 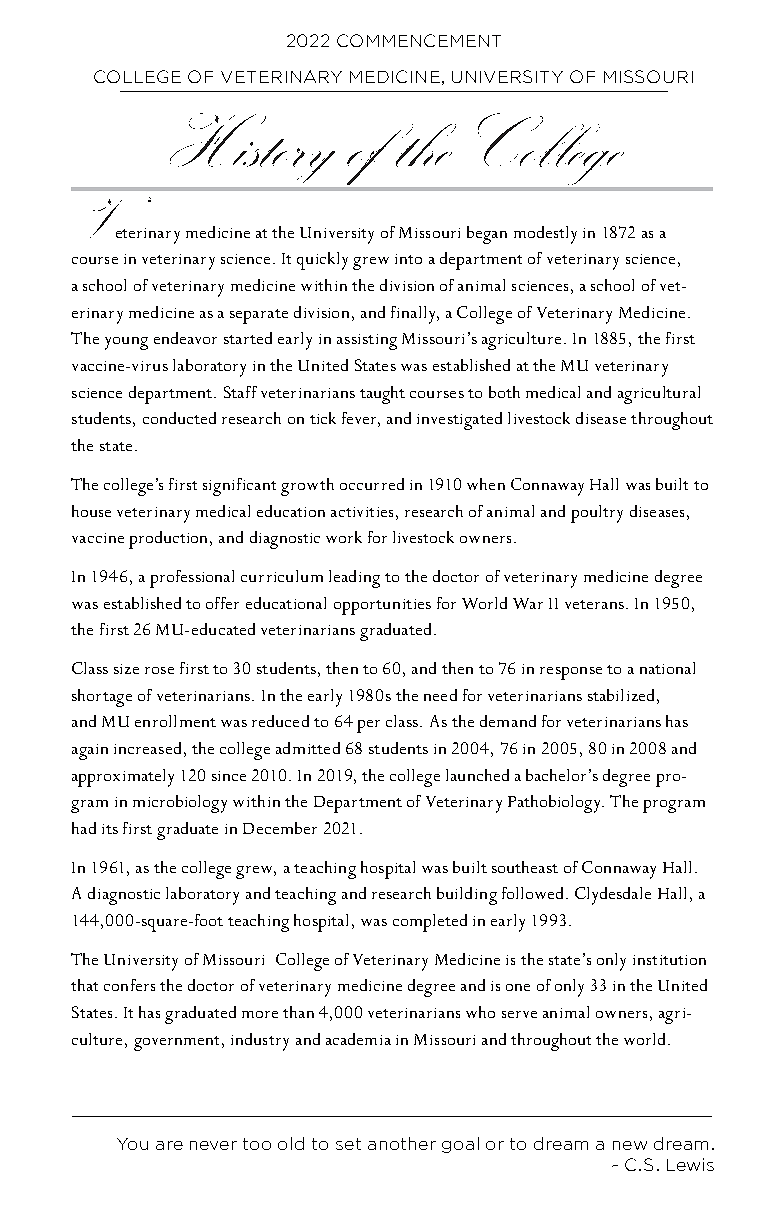 I want to click on enrollment, so click(x=175, y=721).
